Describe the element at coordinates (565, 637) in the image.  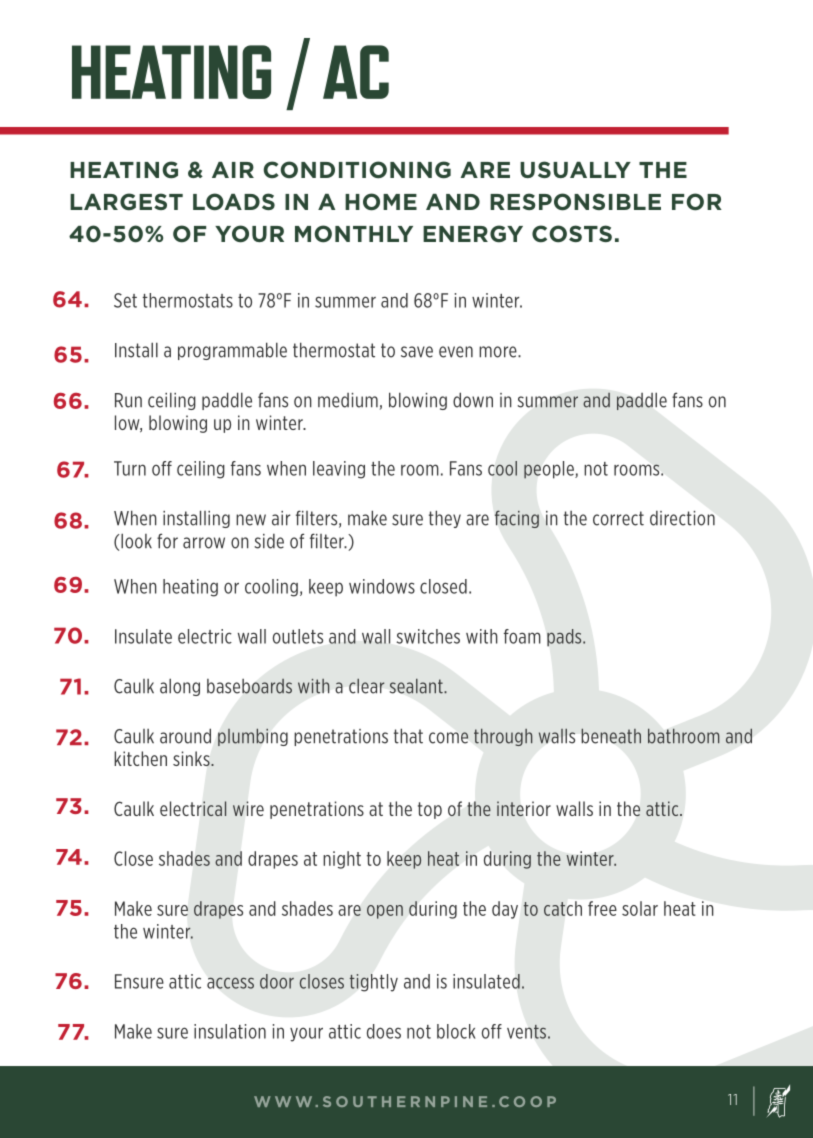
I see `pads` at that location.
